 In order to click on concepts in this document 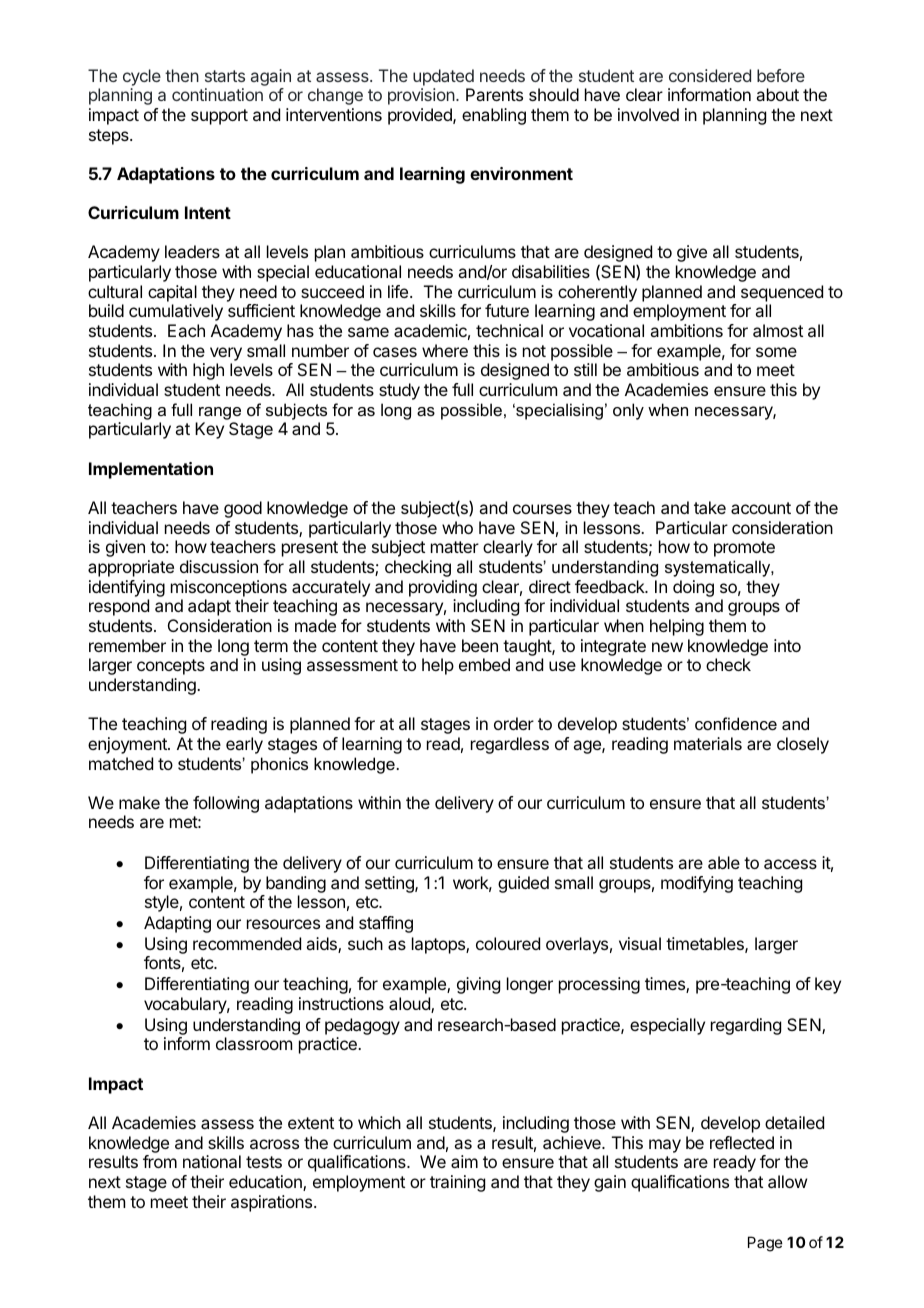, I will do `click(171, 667)`.
